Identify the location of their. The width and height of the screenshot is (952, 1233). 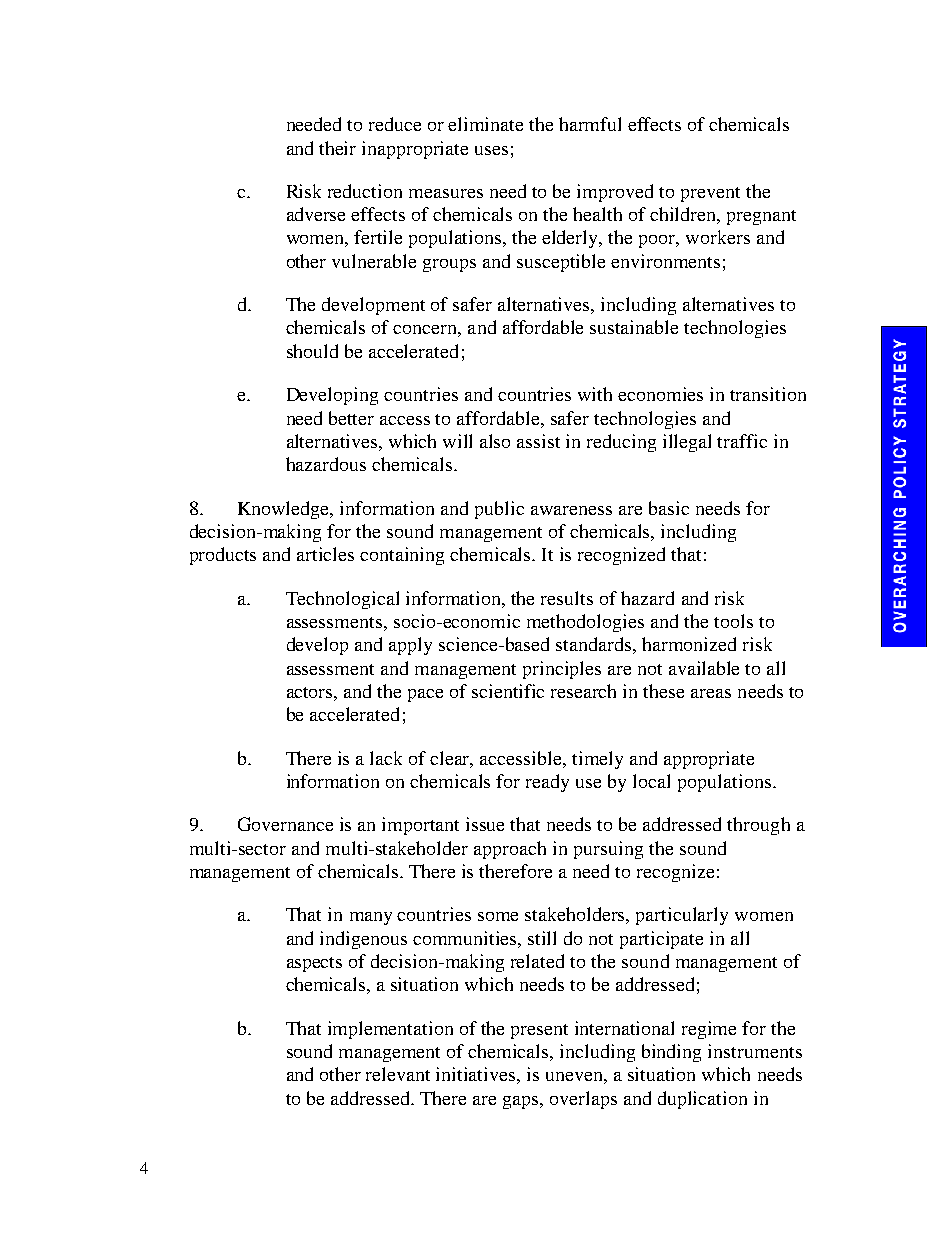
(337, 148).
